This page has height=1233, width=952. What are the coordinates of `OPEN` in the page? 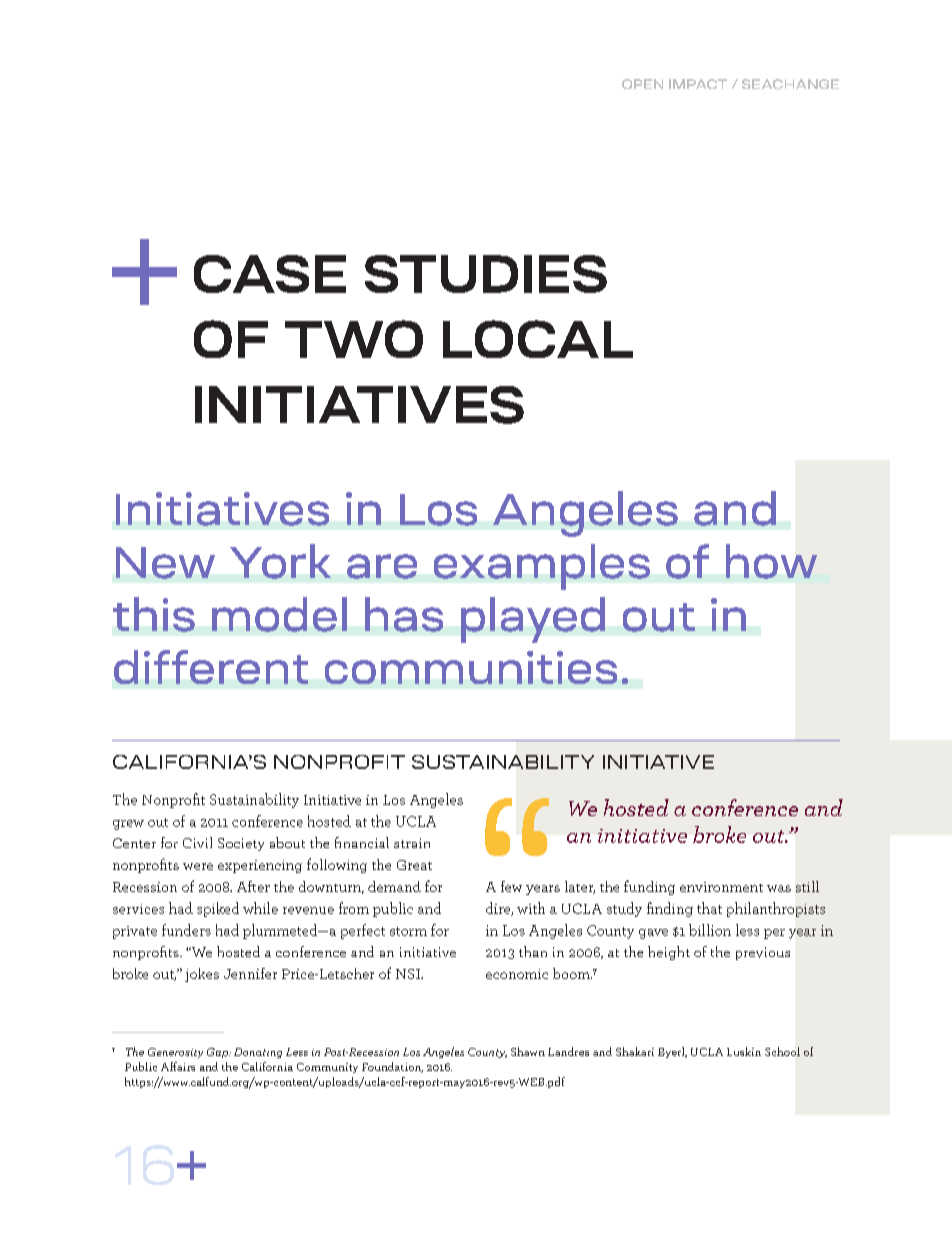 It's located at (642, 84).
